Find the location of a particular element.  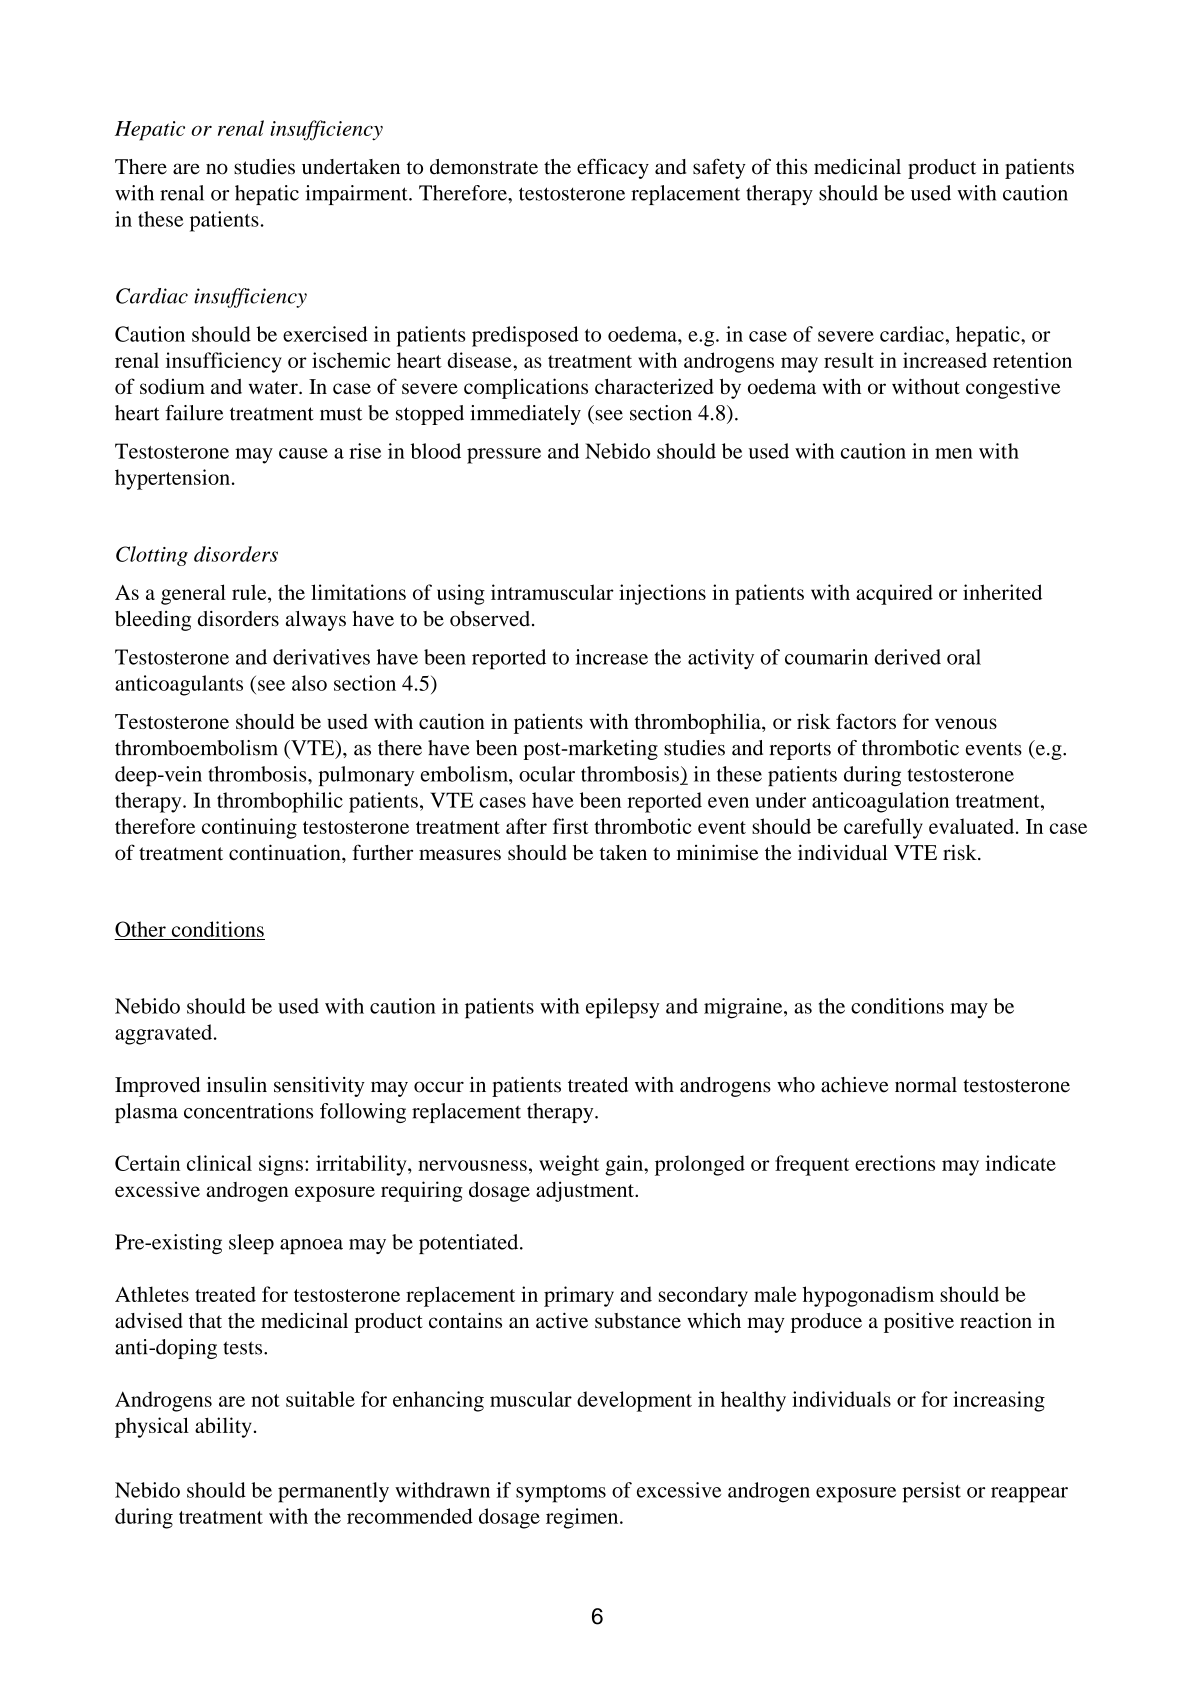

rule is located at coordinates (250, 592).
